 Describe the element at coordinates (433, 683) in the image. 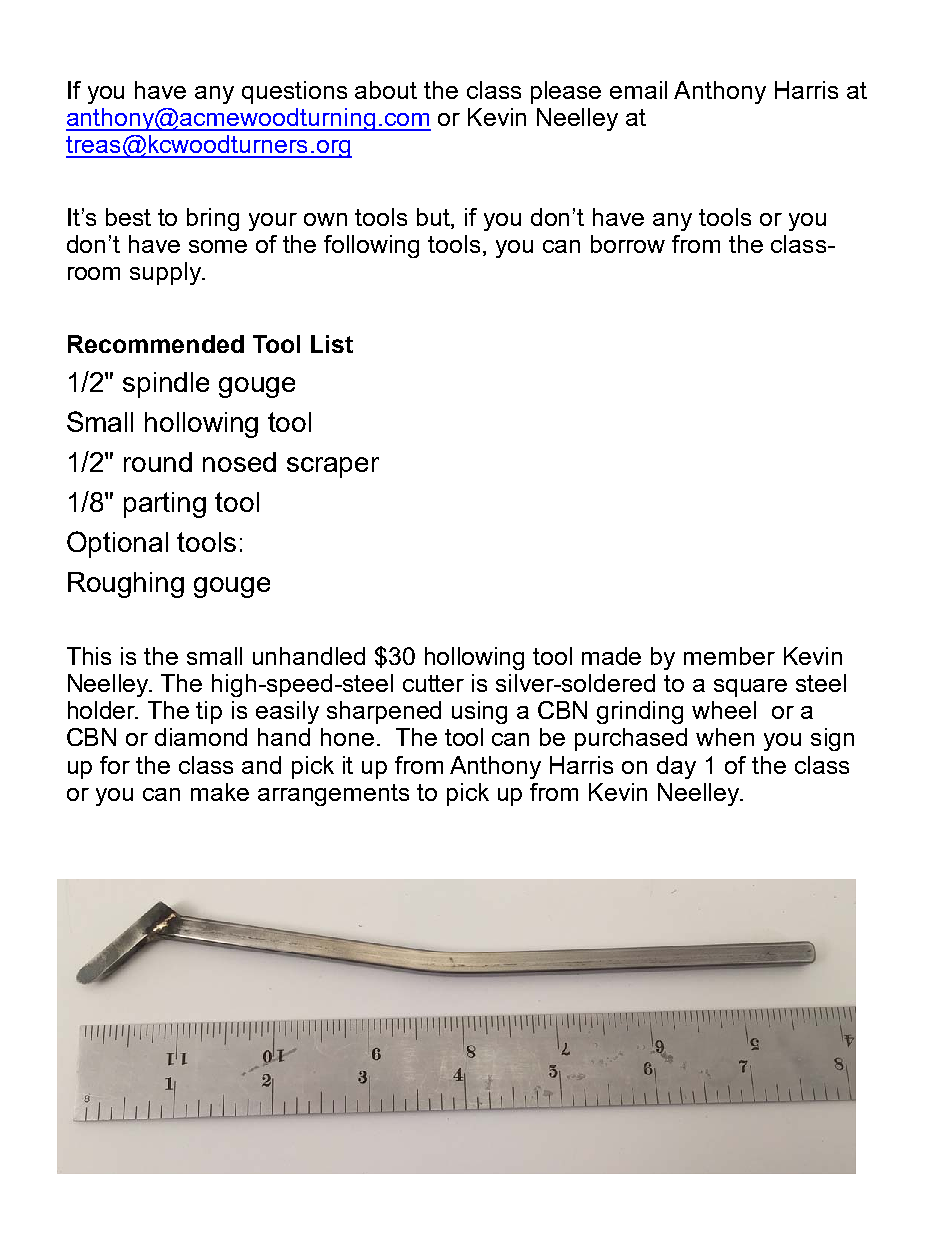

I see `cutter` at that location.
